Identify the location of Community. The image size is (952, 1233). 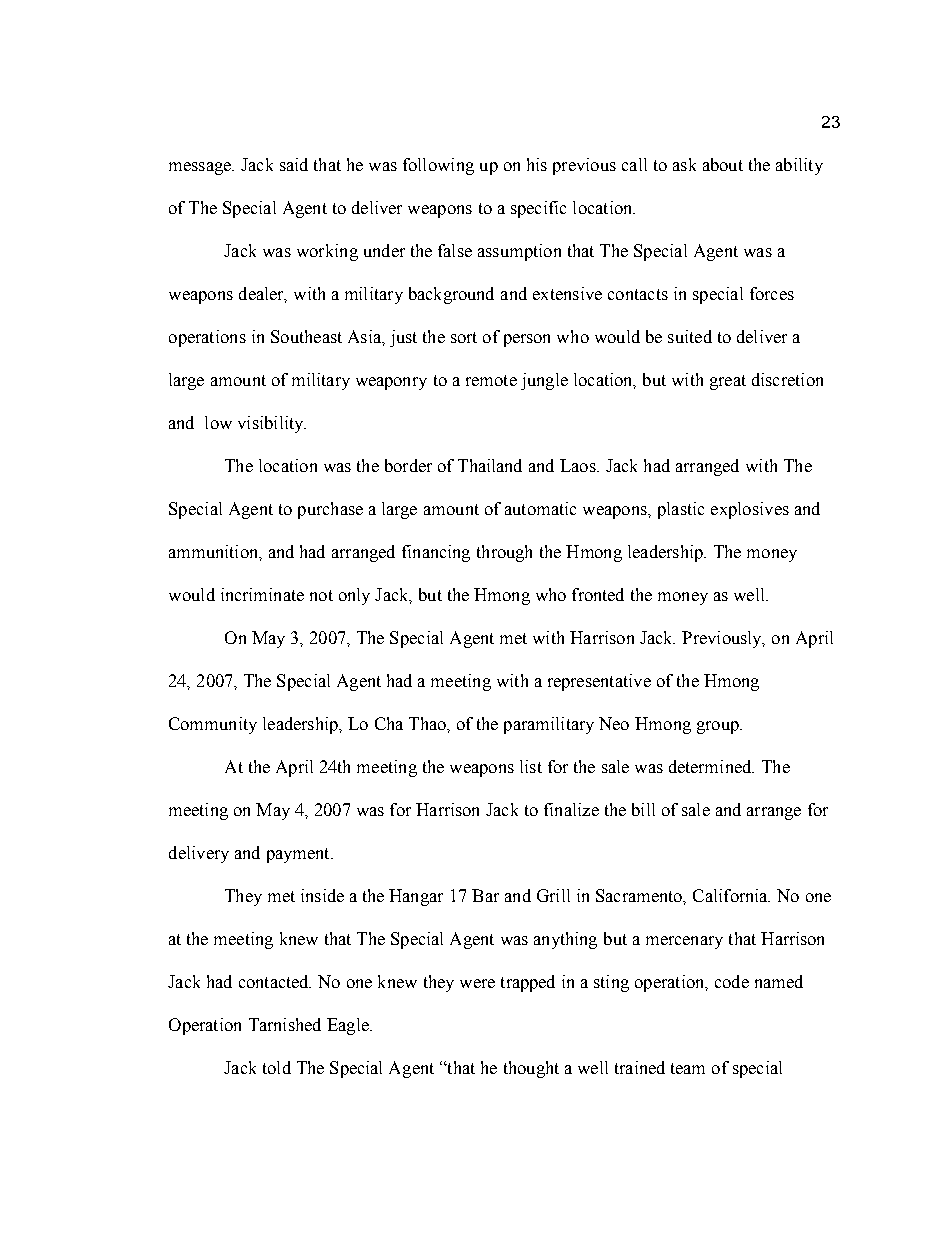
(213, 725).
